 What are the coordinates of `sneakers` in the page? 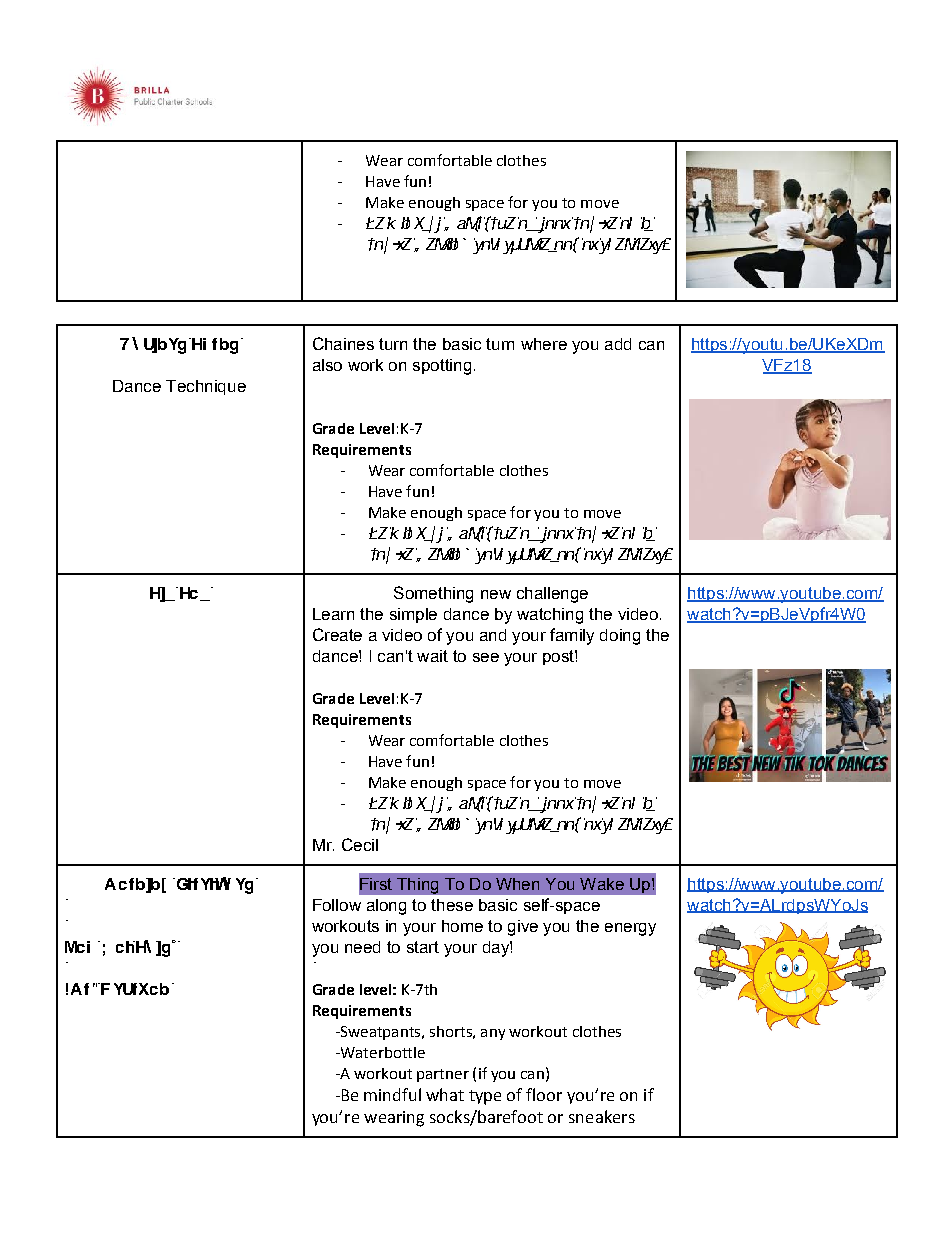 It's located at (602, 1116).
